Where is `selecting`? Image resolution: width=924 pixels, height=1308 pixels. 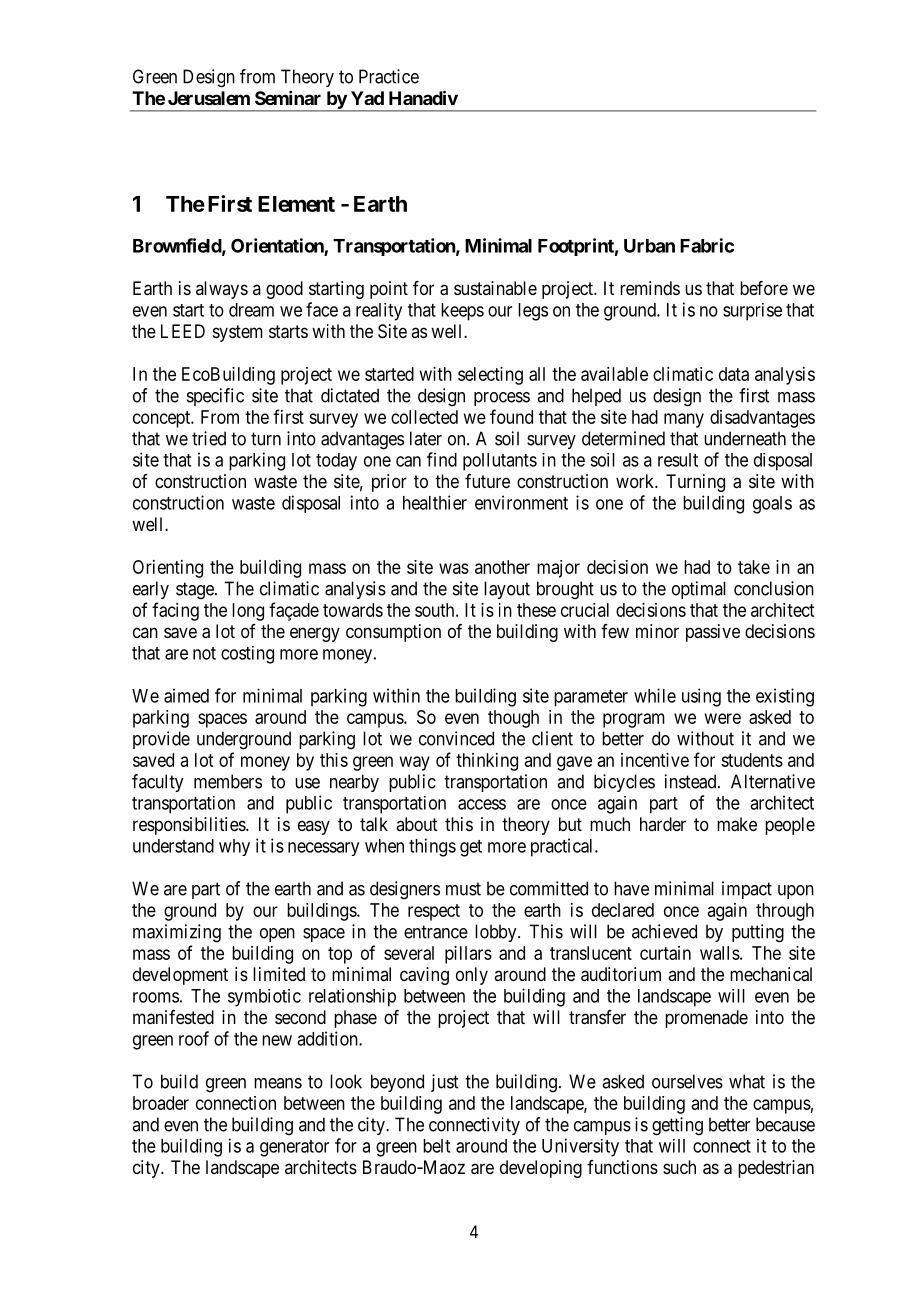
selecting is located at coordinates (490, 376).
